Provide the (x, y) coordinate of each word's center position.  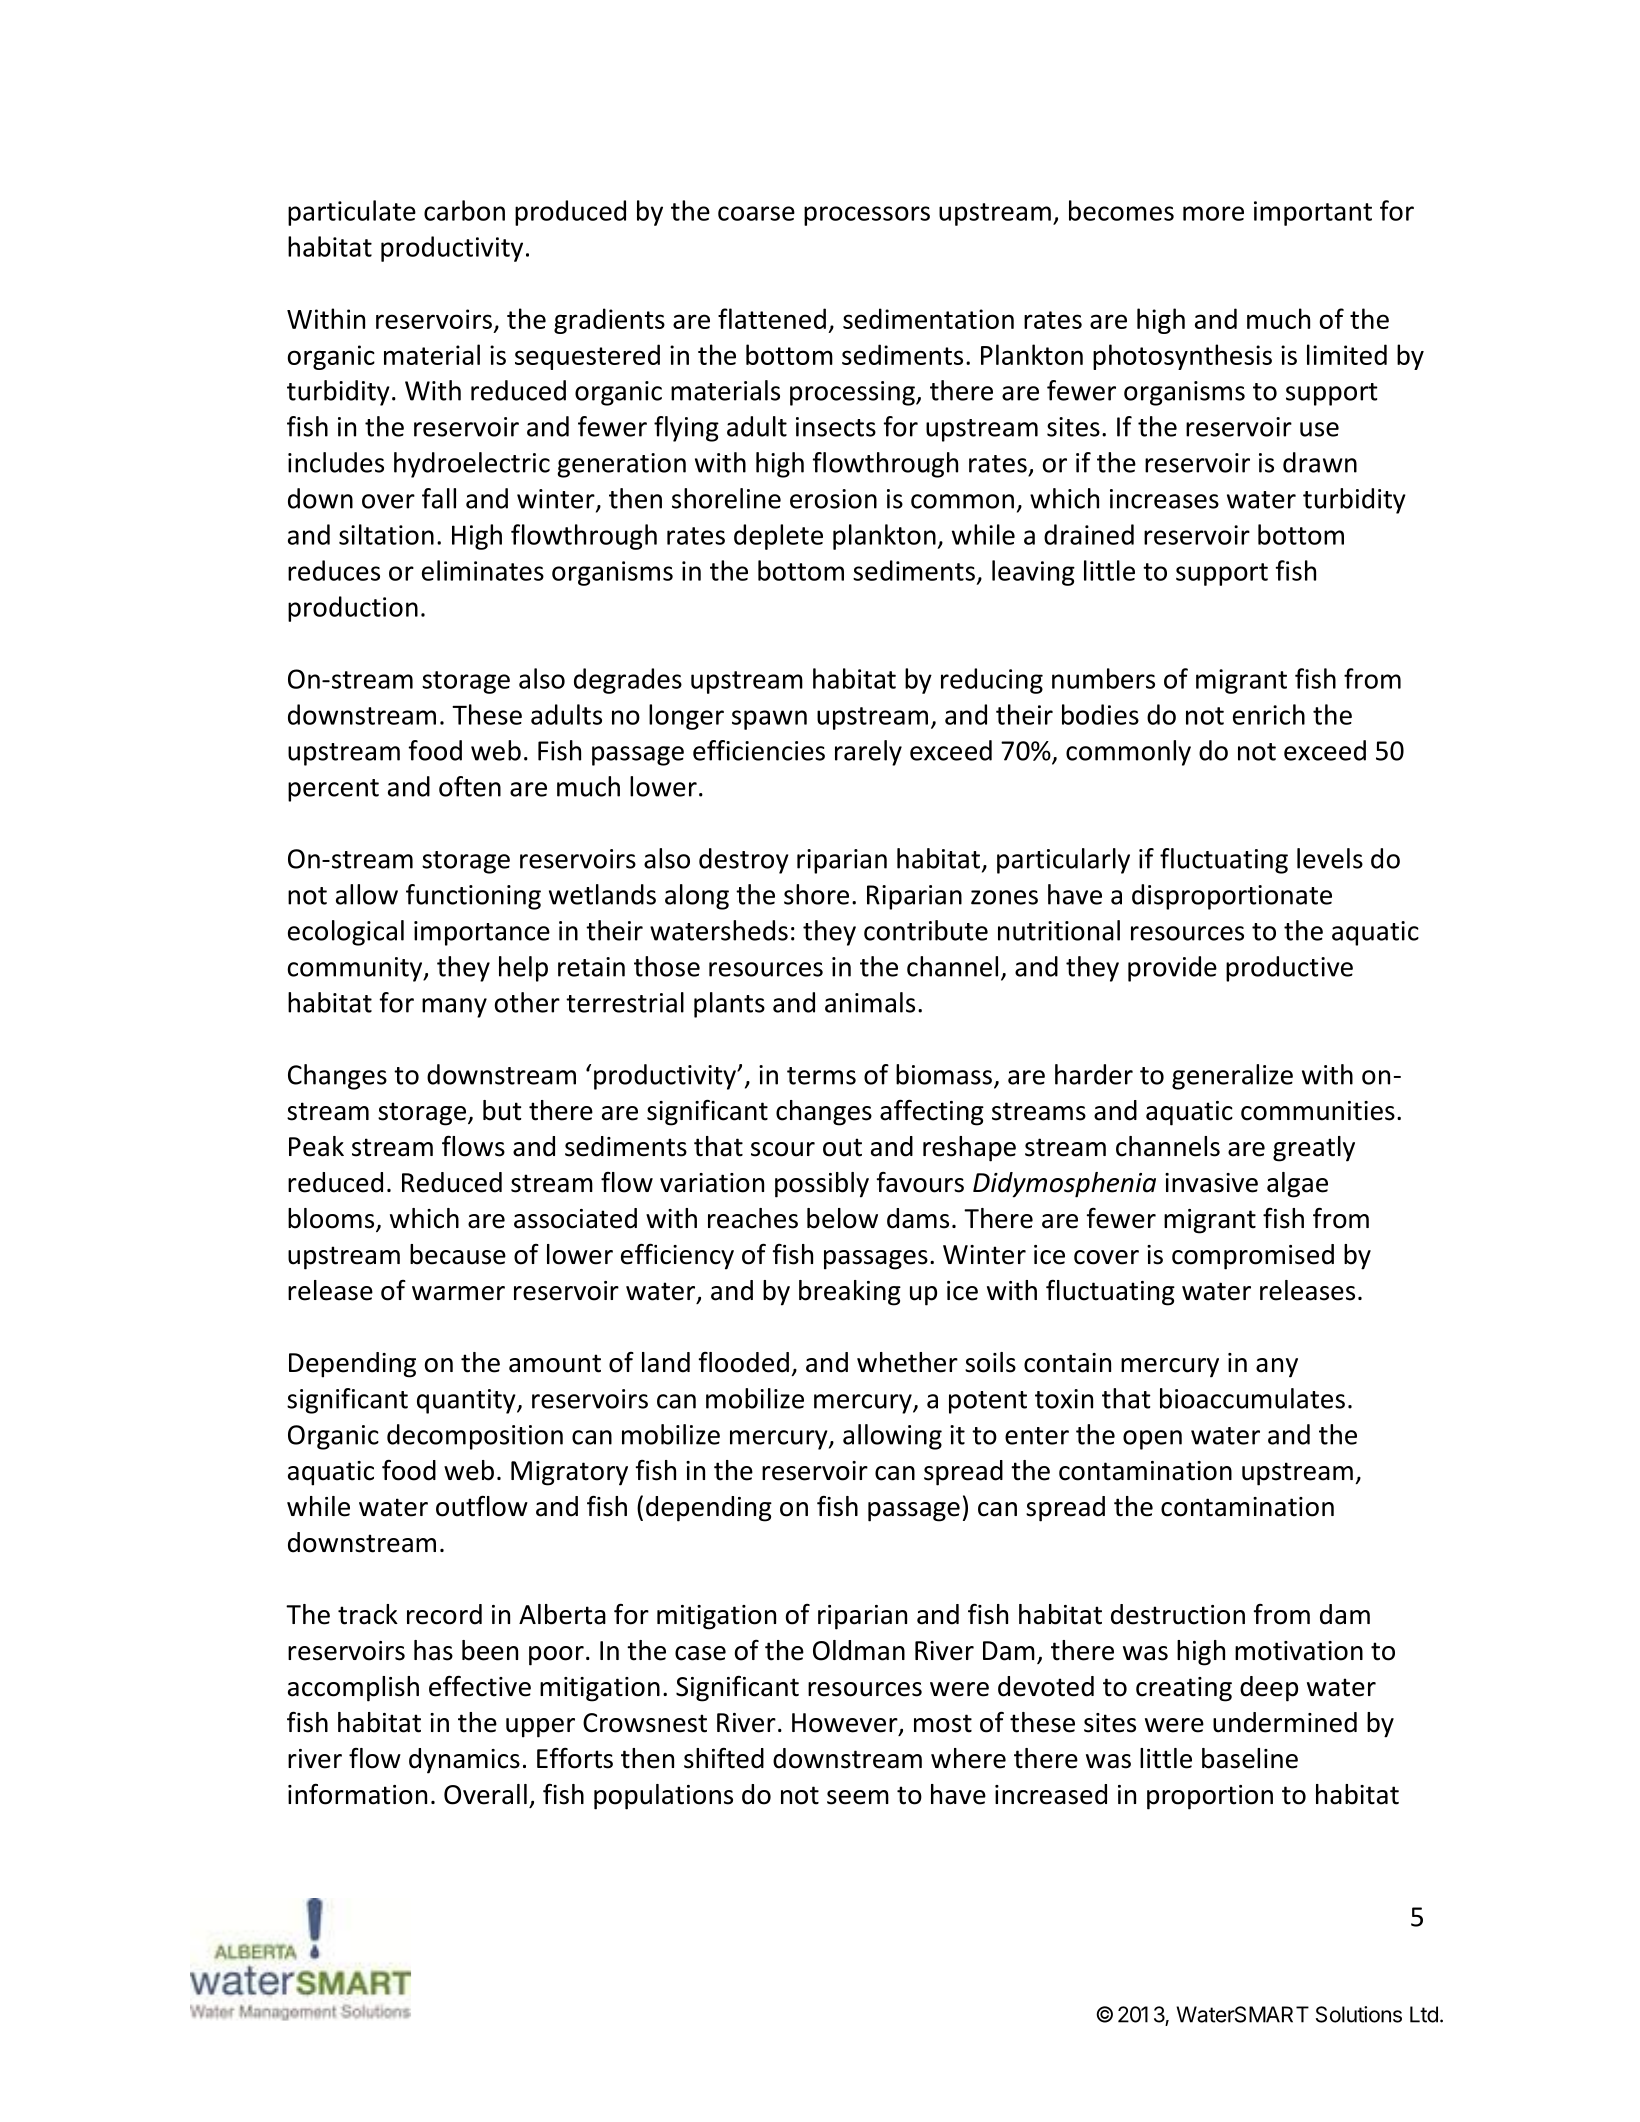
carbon (464, 210)
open (1152, 1440)
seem (858, 1797)
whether (907, 1362)
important (1313, 213)
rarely (868, 753)
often (470, 786)
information (357, 1794)
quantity (467, 1401)
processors (867, 216)
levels (1330, 858)
